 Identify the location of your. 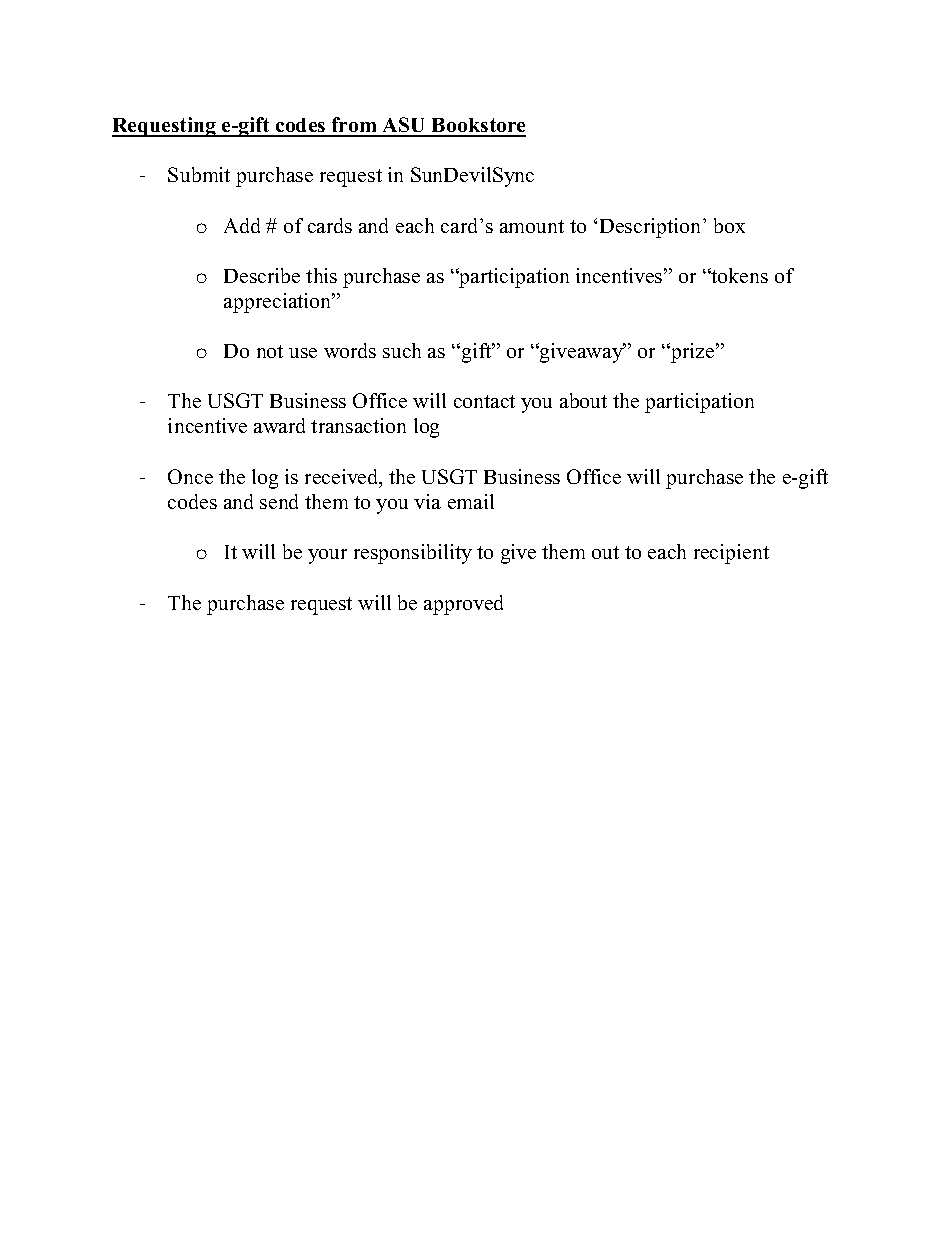
(327, 556).
